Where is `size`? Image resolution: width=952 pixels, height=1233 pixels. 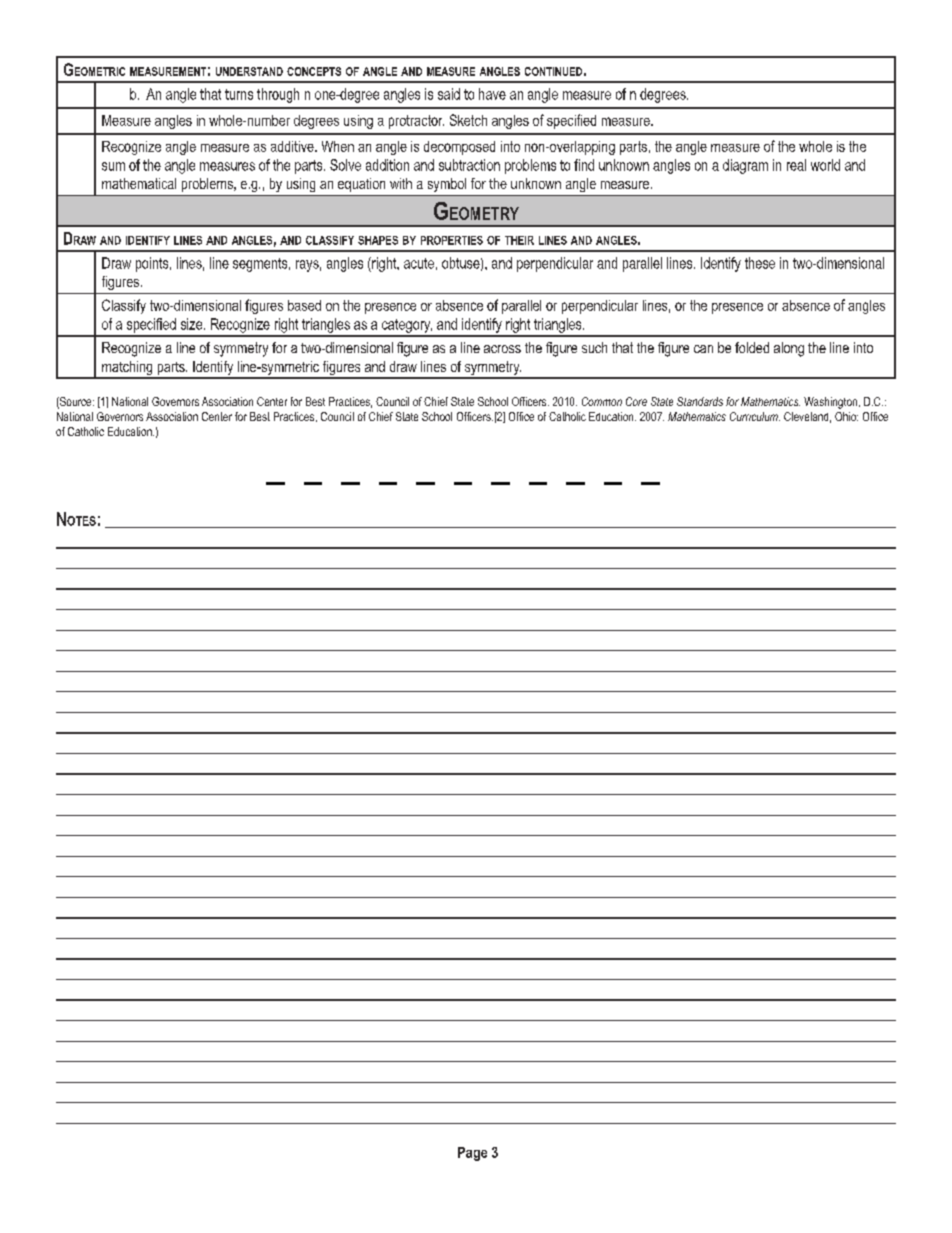
size is located at coordinates (193, 324).
